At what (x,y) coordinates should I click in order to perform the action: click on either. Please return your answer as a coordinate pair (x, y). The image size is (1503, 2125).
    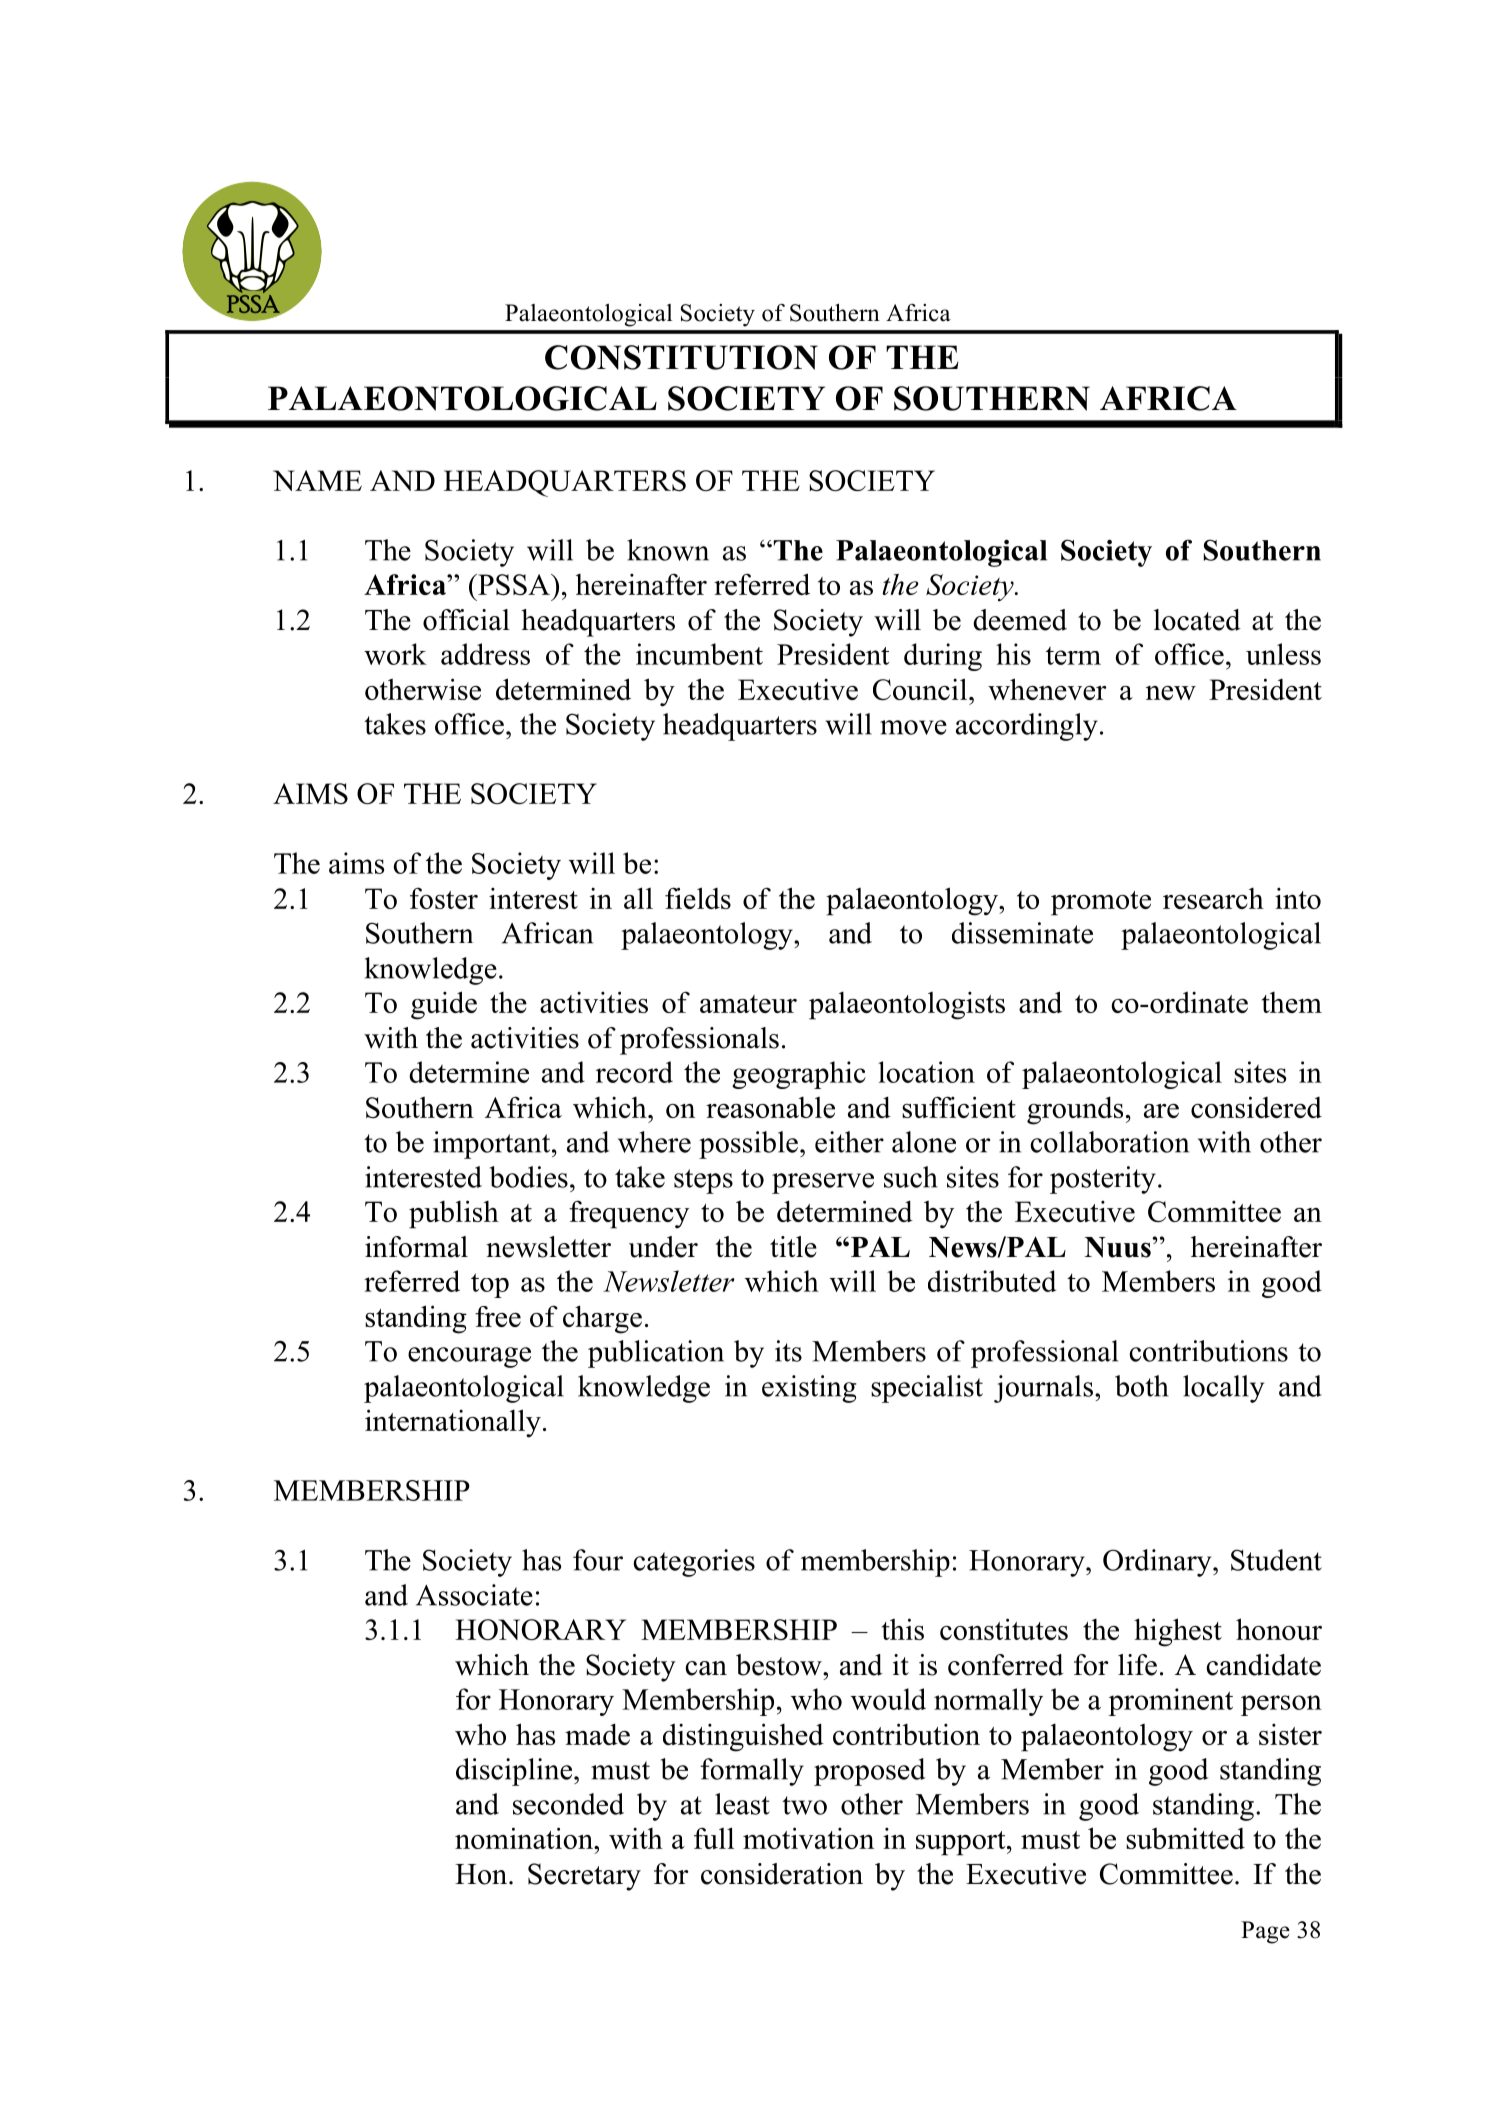
    Looking at the image, I should click on (849, 1142).
